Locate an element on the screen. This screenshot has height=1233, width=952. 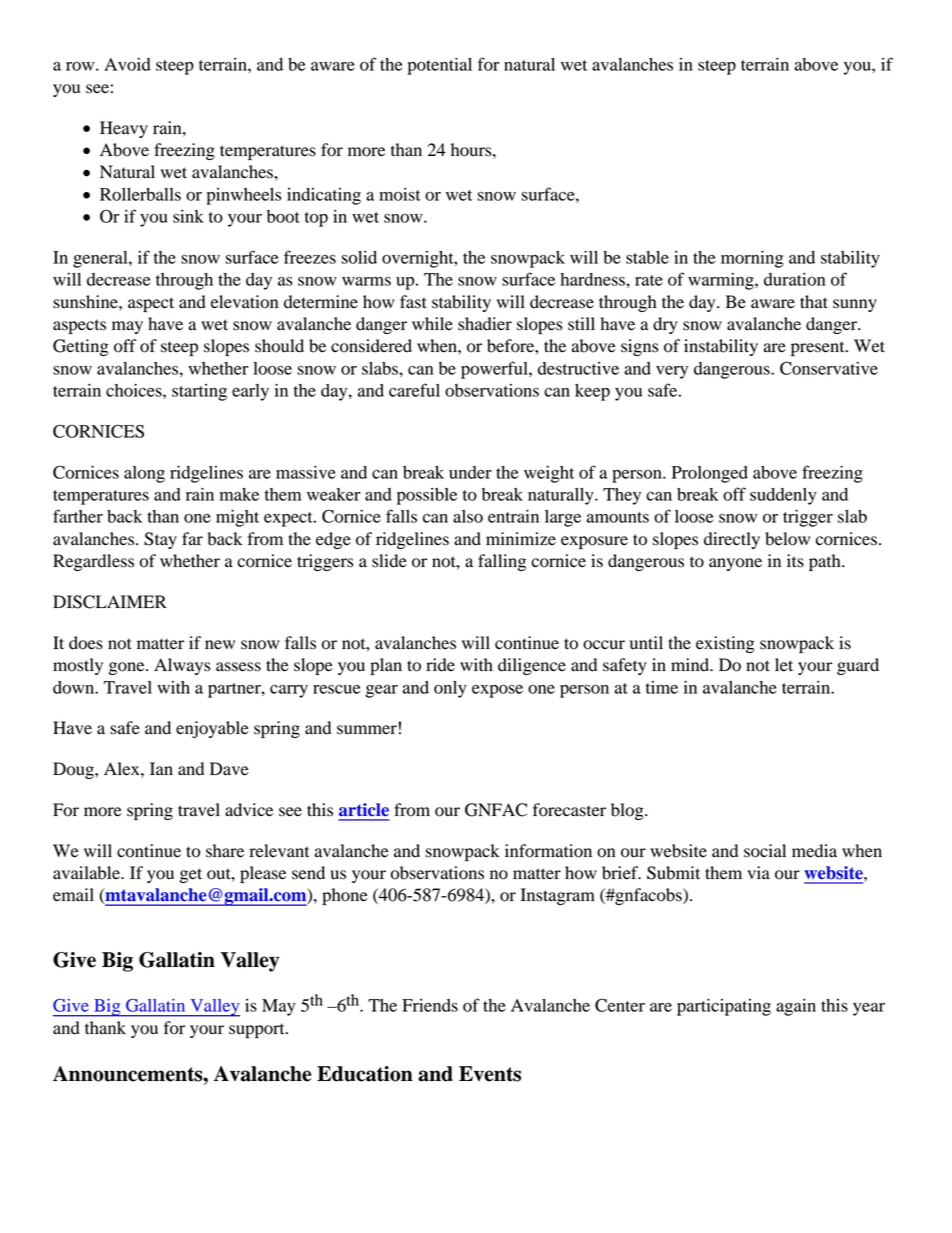
morning is located at coordinates (752, 259).
